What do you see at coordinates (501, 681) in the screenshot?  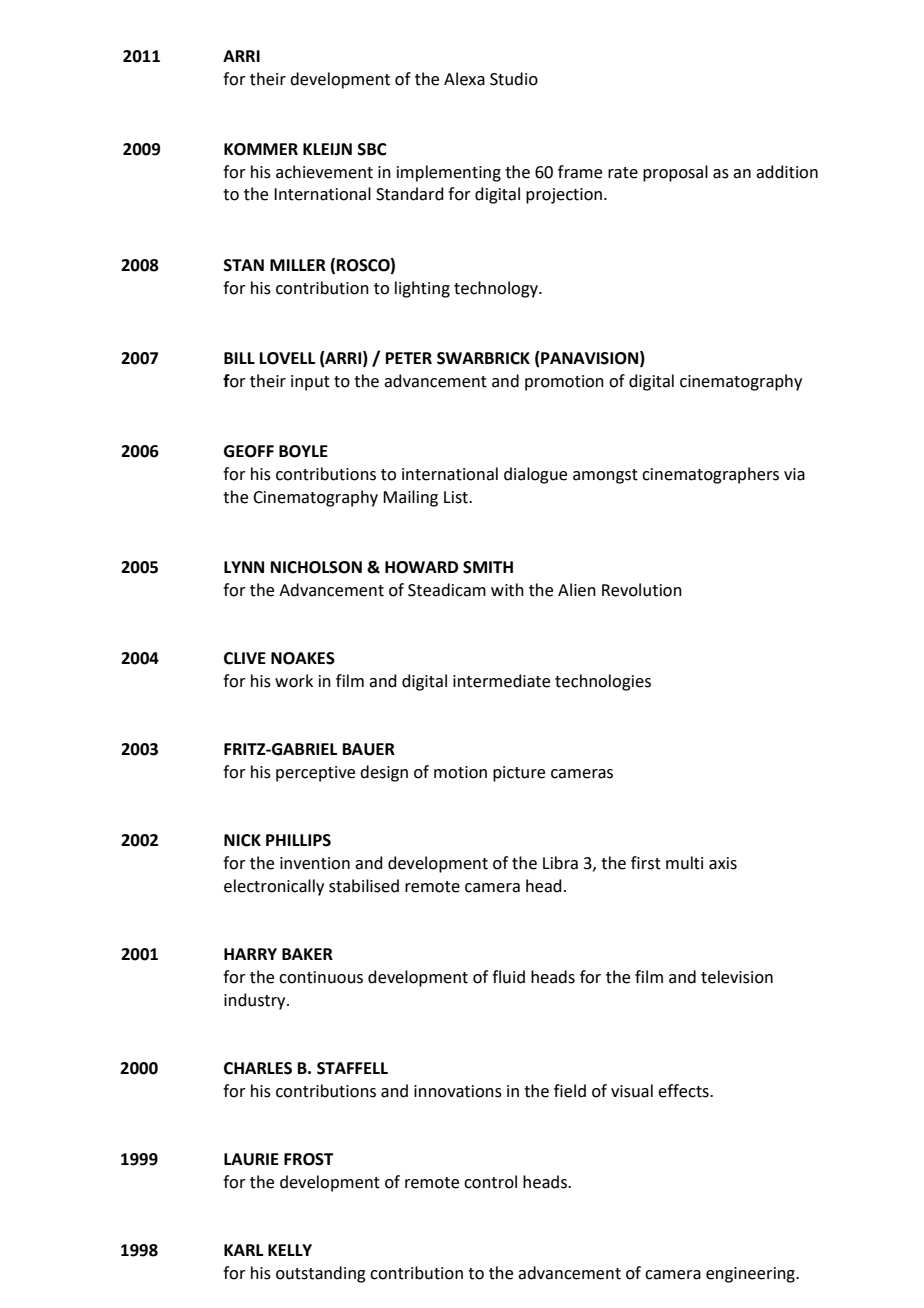 I see `intermediate` at bounding box center [501, 681].
